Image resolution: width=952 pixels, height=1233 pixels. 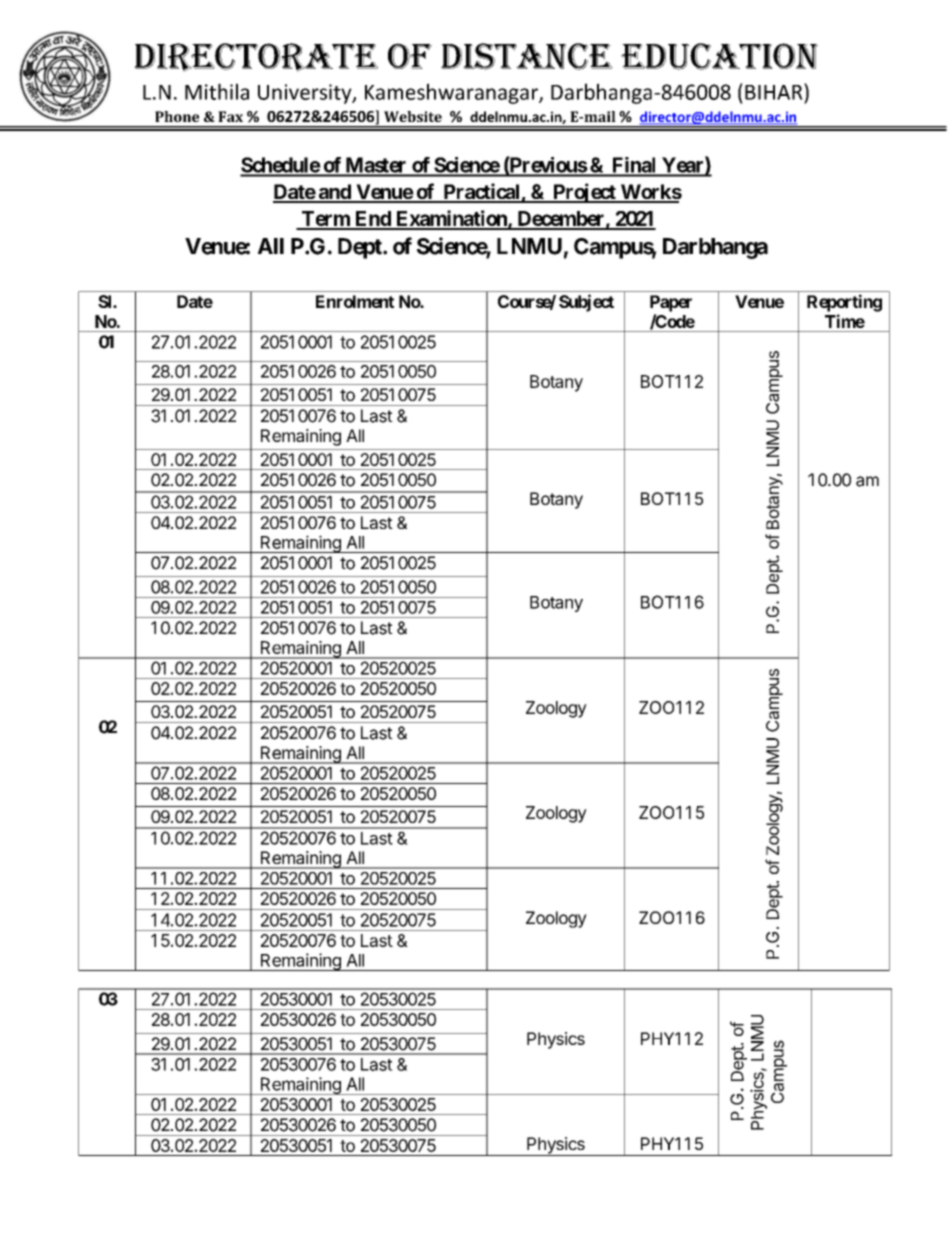 I want to click on EDUCATION, so click(x=719, y=56).
